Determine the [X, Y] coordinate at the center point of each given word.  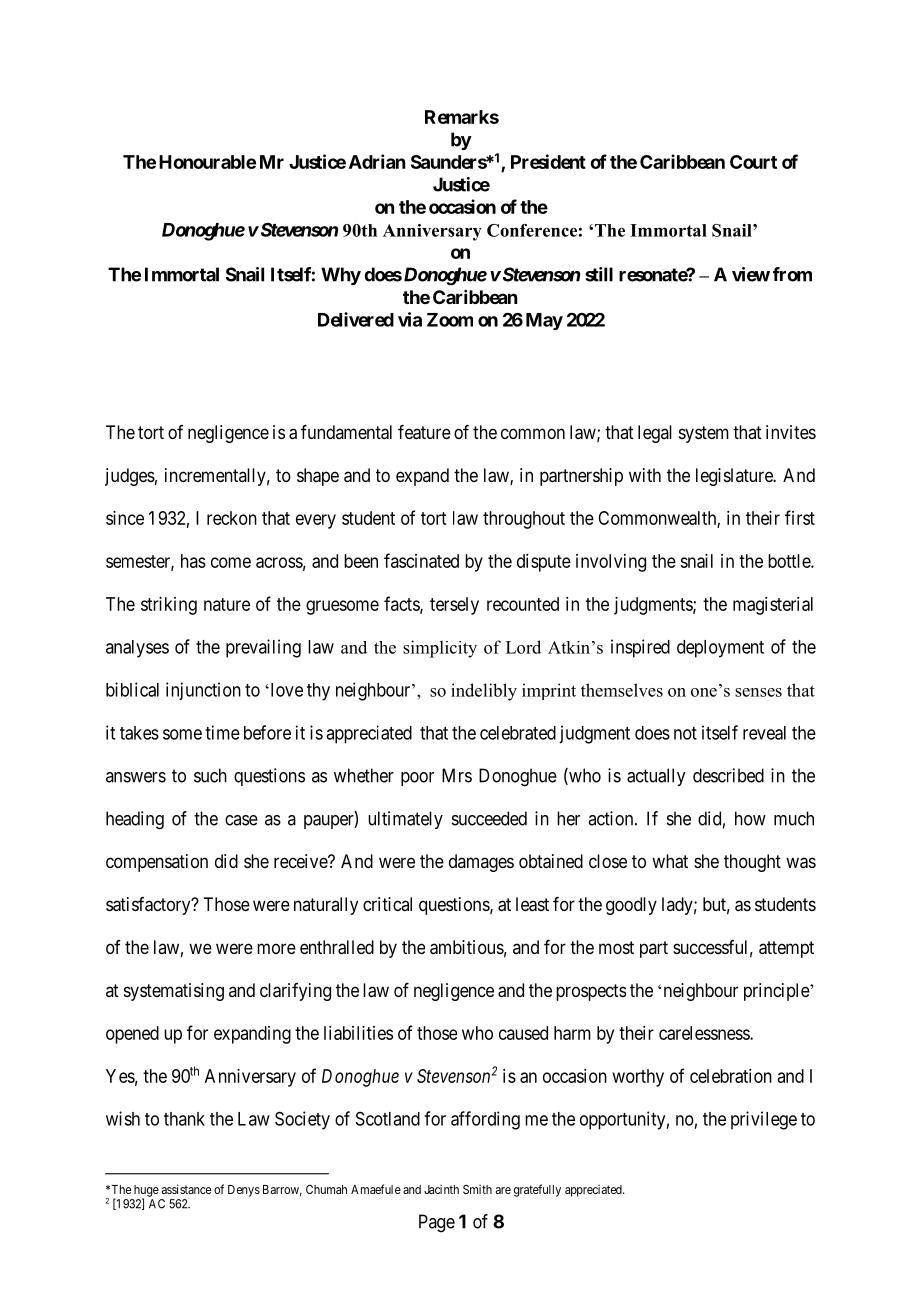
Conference [532, 230]
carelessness [705, 1033]
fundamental [346, 432]
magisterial [773, 606]
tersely [454, 606]
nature [227, 604]
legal [655, 434]
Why [341, 276]
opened [132, 1035]
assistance [186, 1189]
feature [424, 432]
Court [753, 162]
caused [523, 1033]
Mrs [457, 775]
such [210, 775]
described [728, 775]
